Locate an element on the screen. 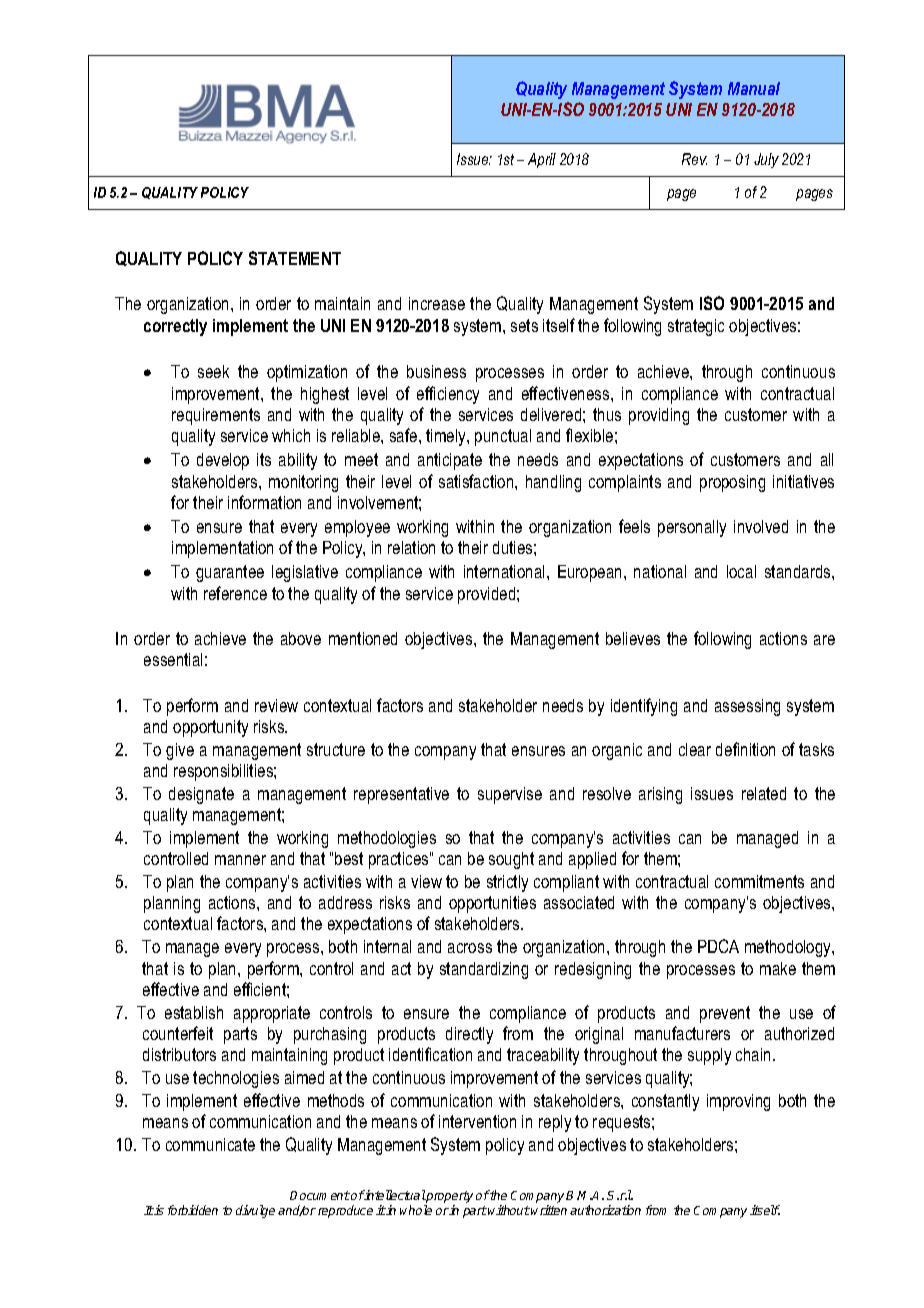 Image resolution: width=924 pixels, height=1308 pixels. divulge is located at coordinates (255, 1211).
